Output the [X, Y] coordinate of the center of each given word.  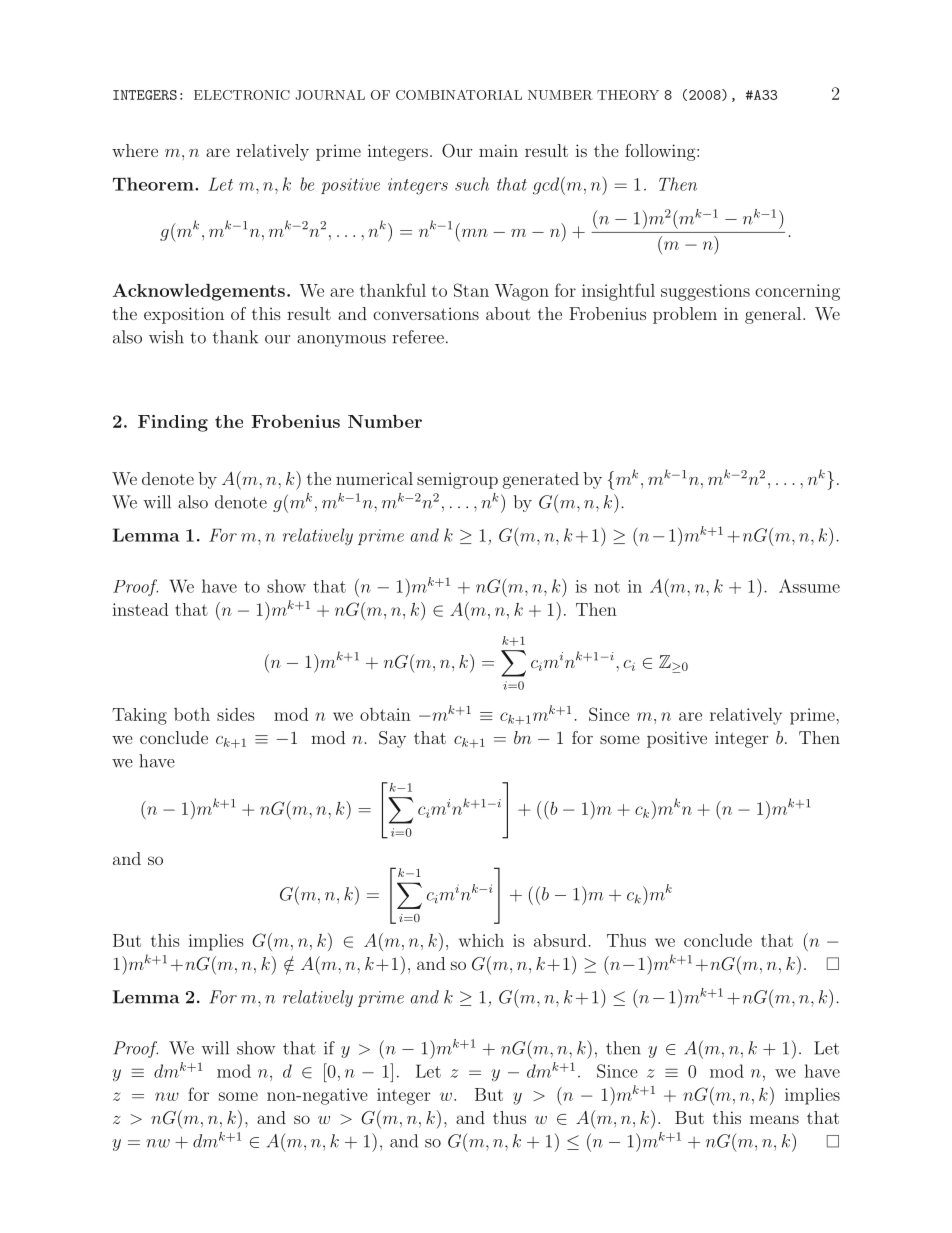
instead [140, 609]
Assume [809, 586]
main [498, 150]
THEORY [628, 95]
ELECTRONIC [242, 95]
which [481, 940]
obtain [385, 714]
